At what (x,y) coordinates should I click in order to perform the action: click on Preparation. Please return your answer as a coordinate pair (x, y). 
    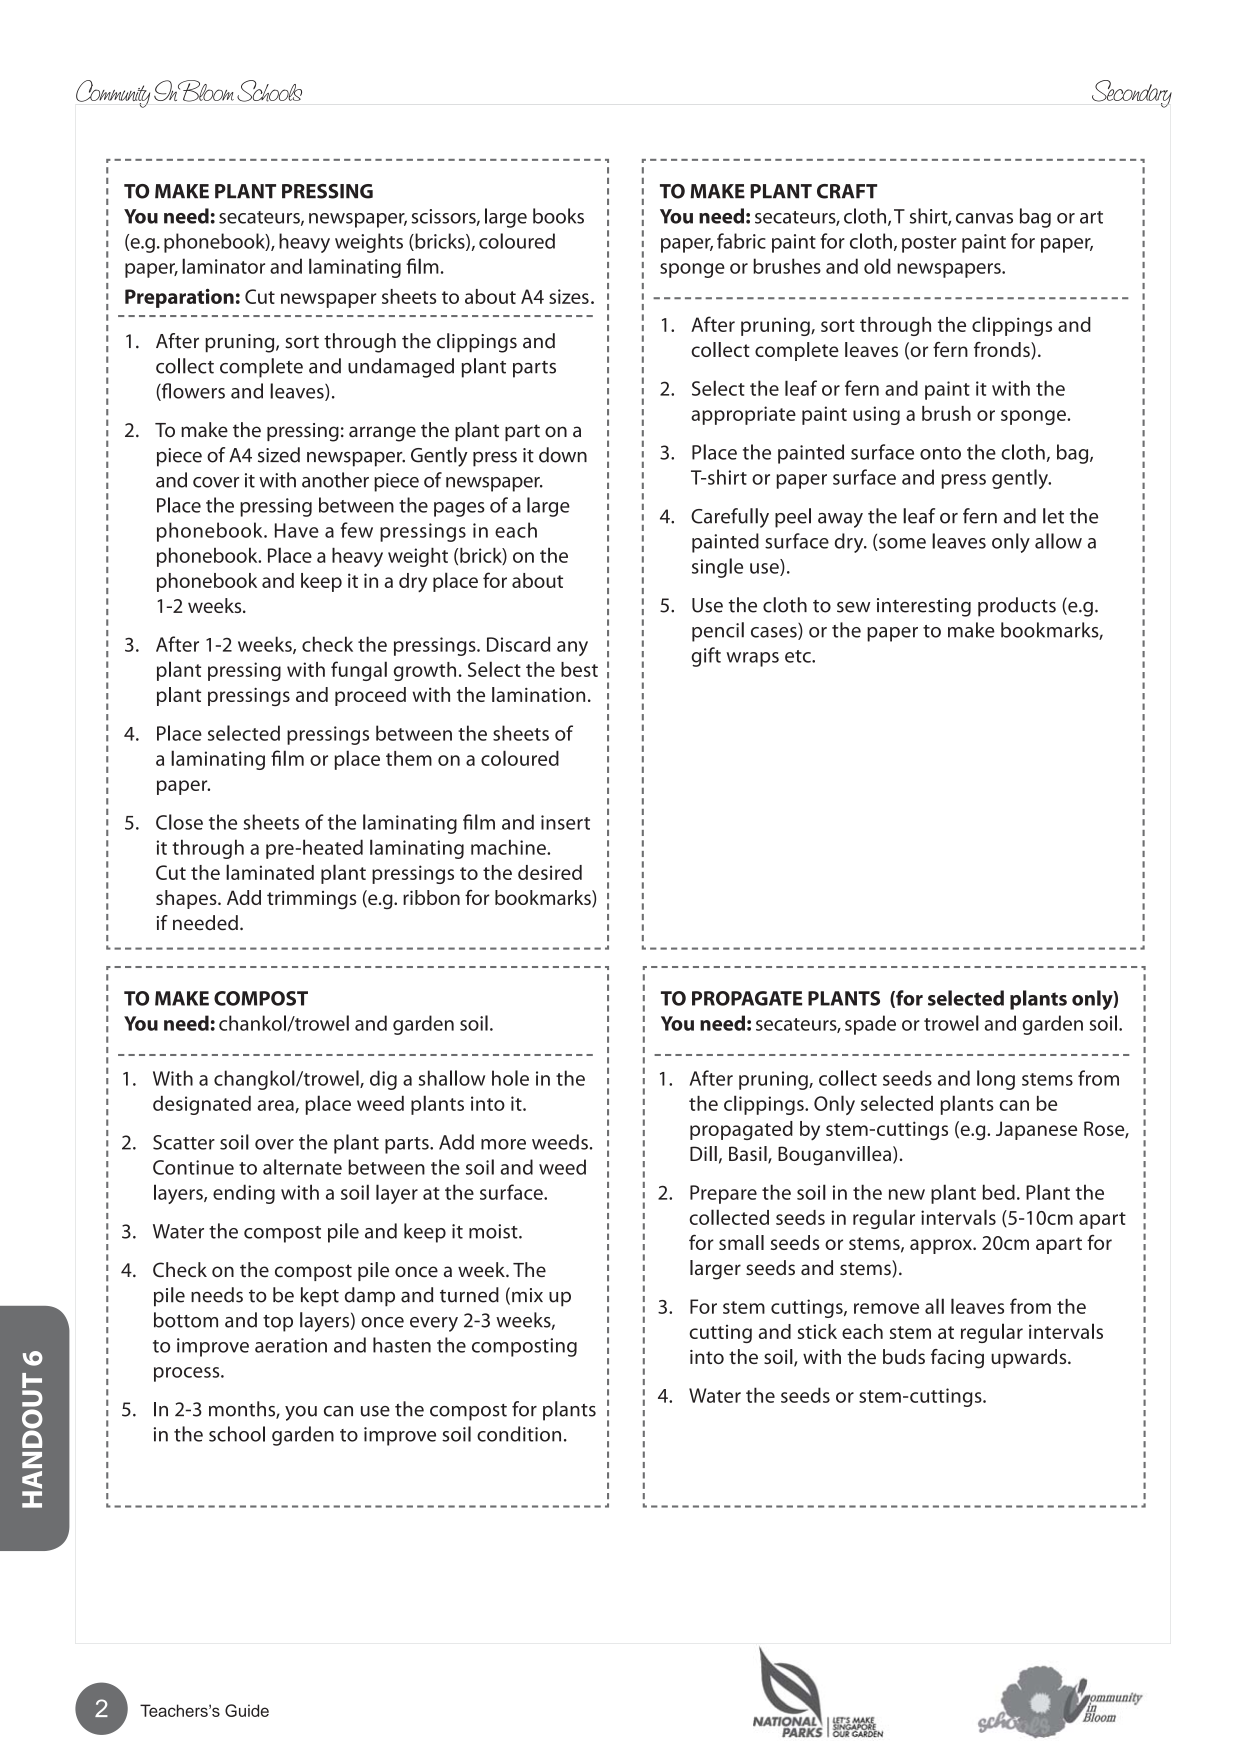
    Looking at the image, I should click on (179, 298).
